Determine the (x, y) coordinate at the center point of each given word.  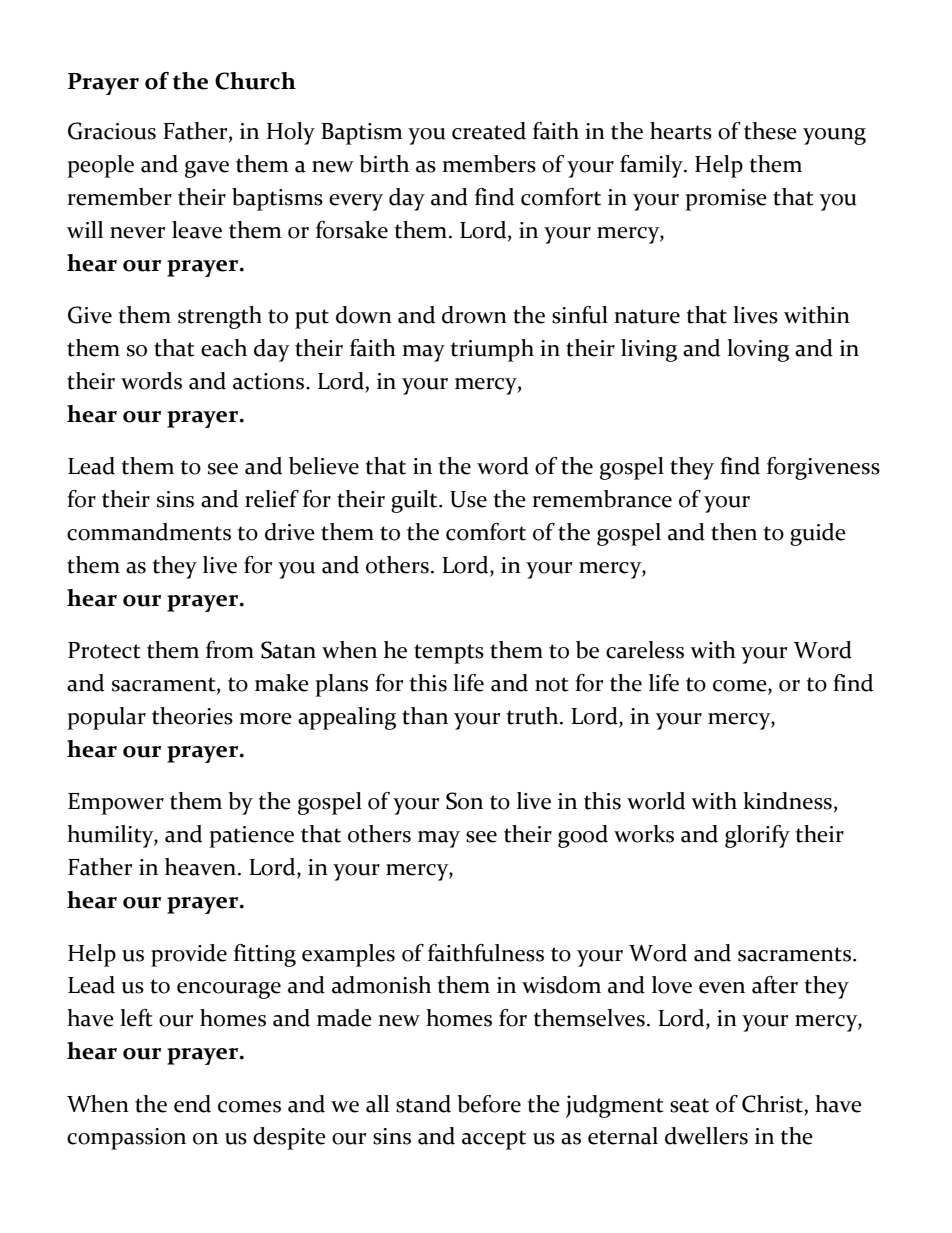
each (224, 348)
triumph (492, 350)
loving (758, 350)
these (770, 131)
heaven (200, 867)
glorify (757, 836)
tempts (449, 654)
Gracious (112, 131)
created (489, 131)
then (734, 532)
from (230, 650)
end (192, 1104)
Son (464, 801)
